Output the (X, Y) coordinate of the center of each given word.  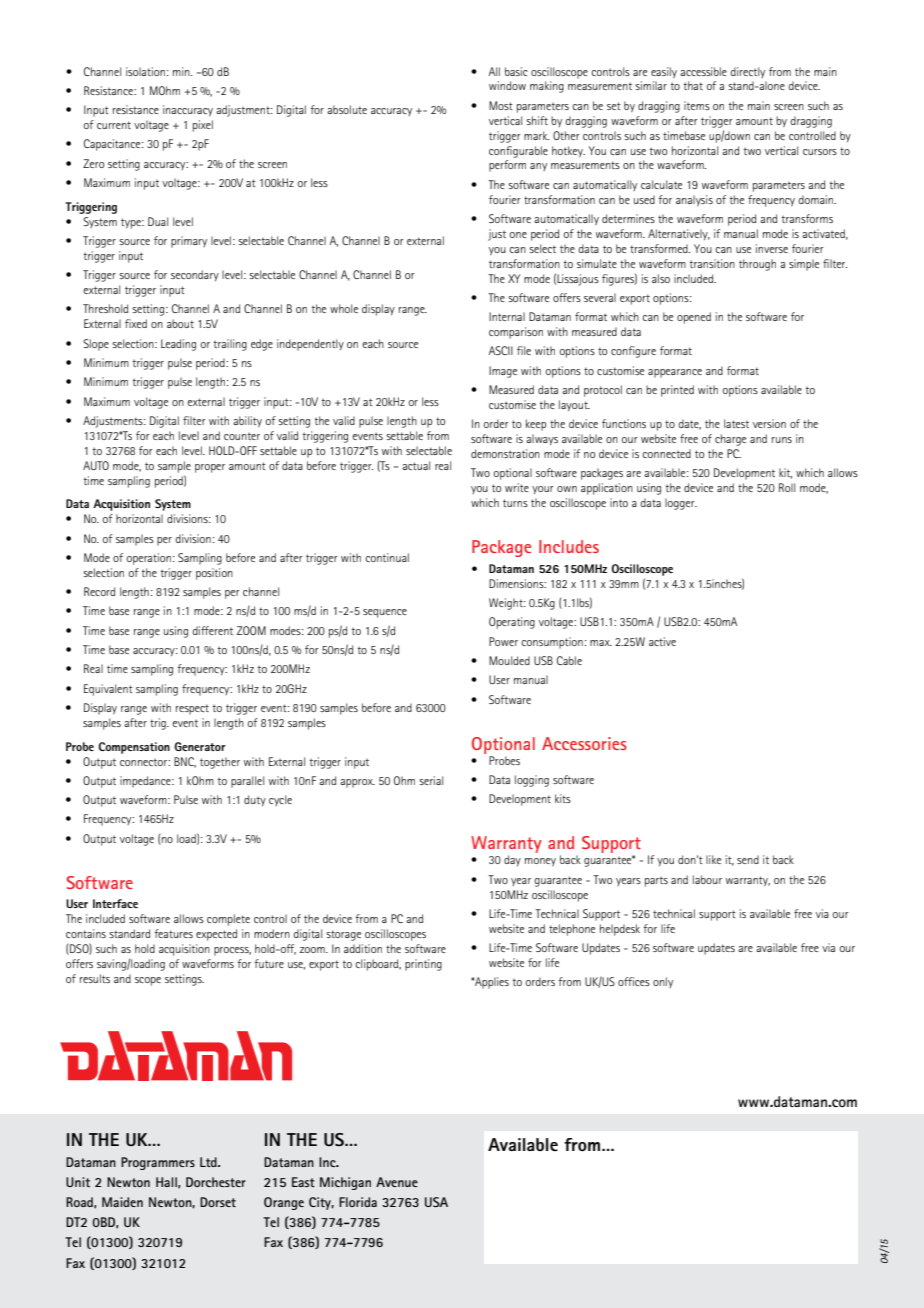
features (174, 933)
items (697, 105)
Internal (507, 316)
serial (431, 780)
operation (149, 559)
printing (423, 965)
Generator (200, 746)
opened (694, 318)
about (180, 323)
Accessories (584, 743)
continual (387, 557)
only (663, 982)
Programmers (158, 1163)
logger (681, 504)
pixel (203, 126)
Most (501, 105)
